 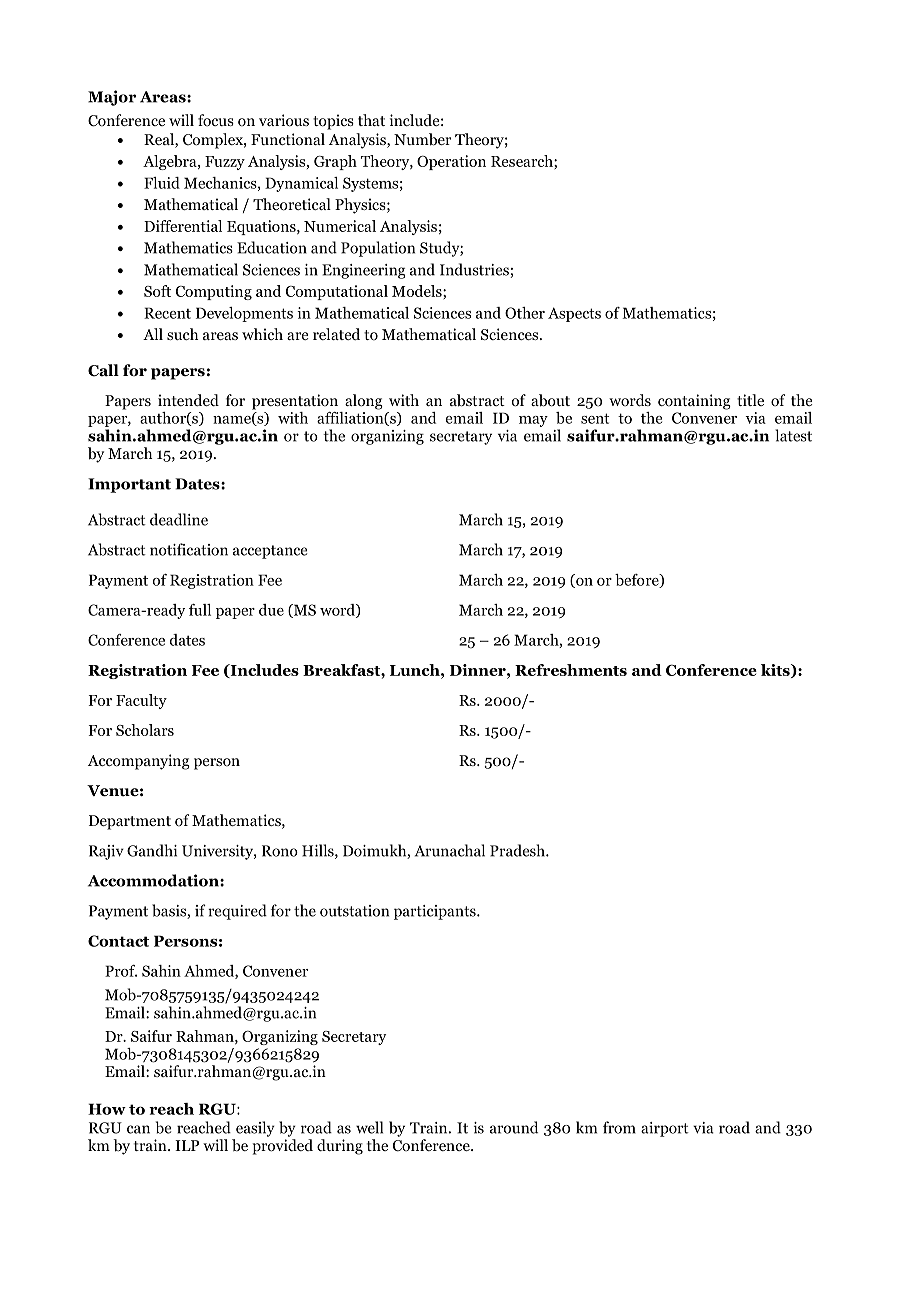 I want to click on Refreshments, so click(x=571, y=670).
